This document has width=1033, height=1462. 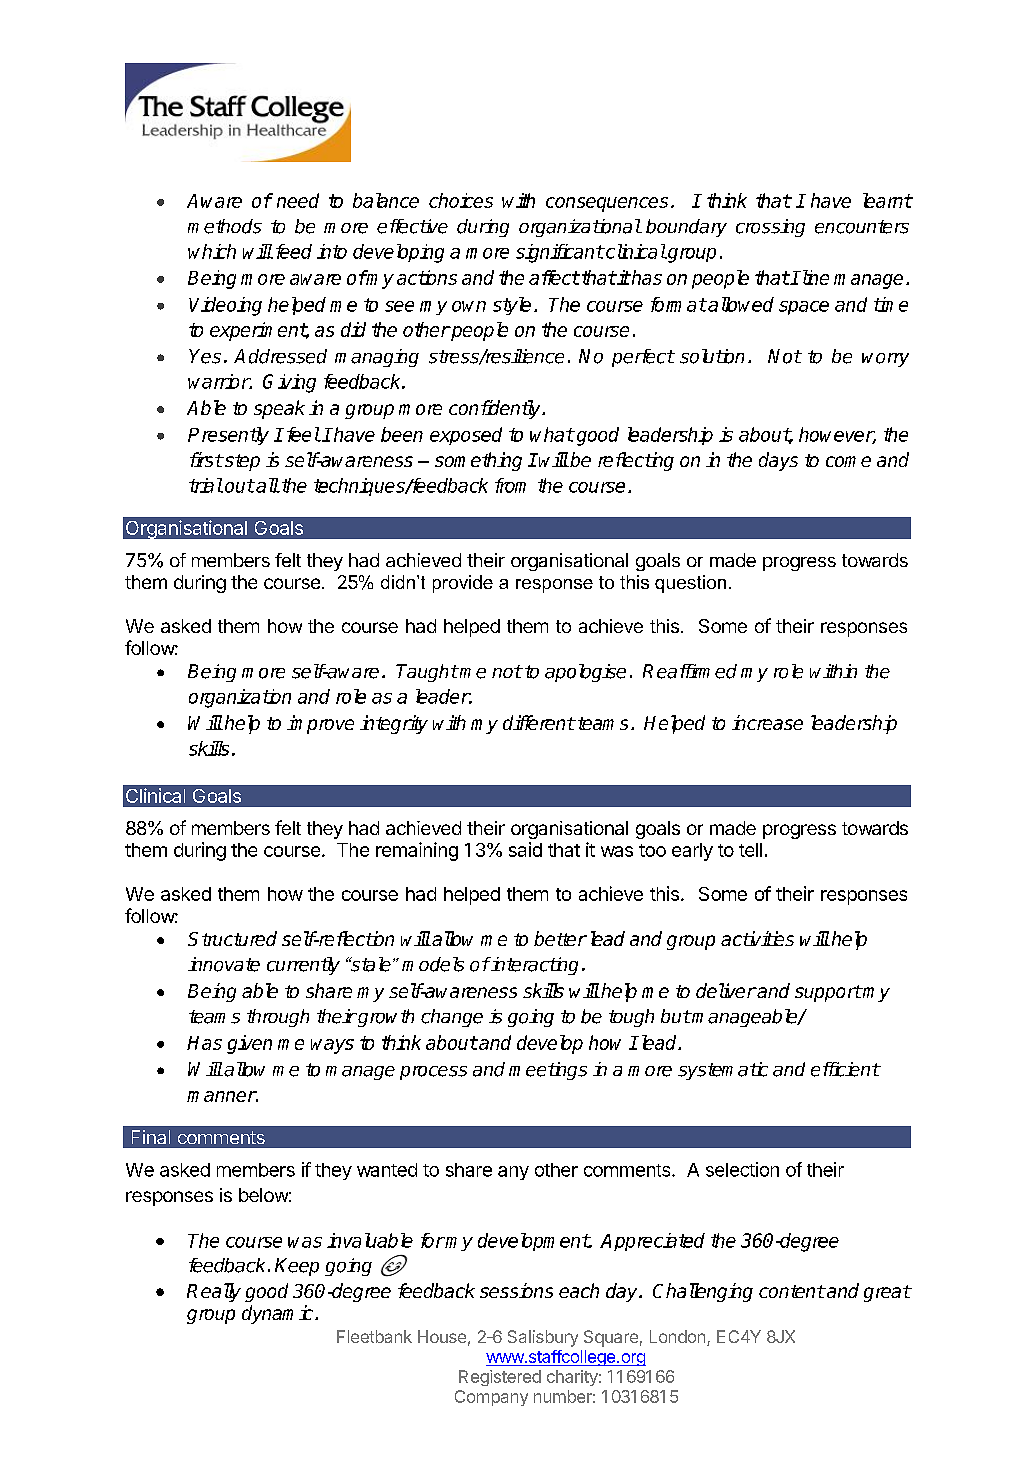 What do you see at coordinates (225, 226) in the document?
I see `methods` at bounding box center [225, 226].
